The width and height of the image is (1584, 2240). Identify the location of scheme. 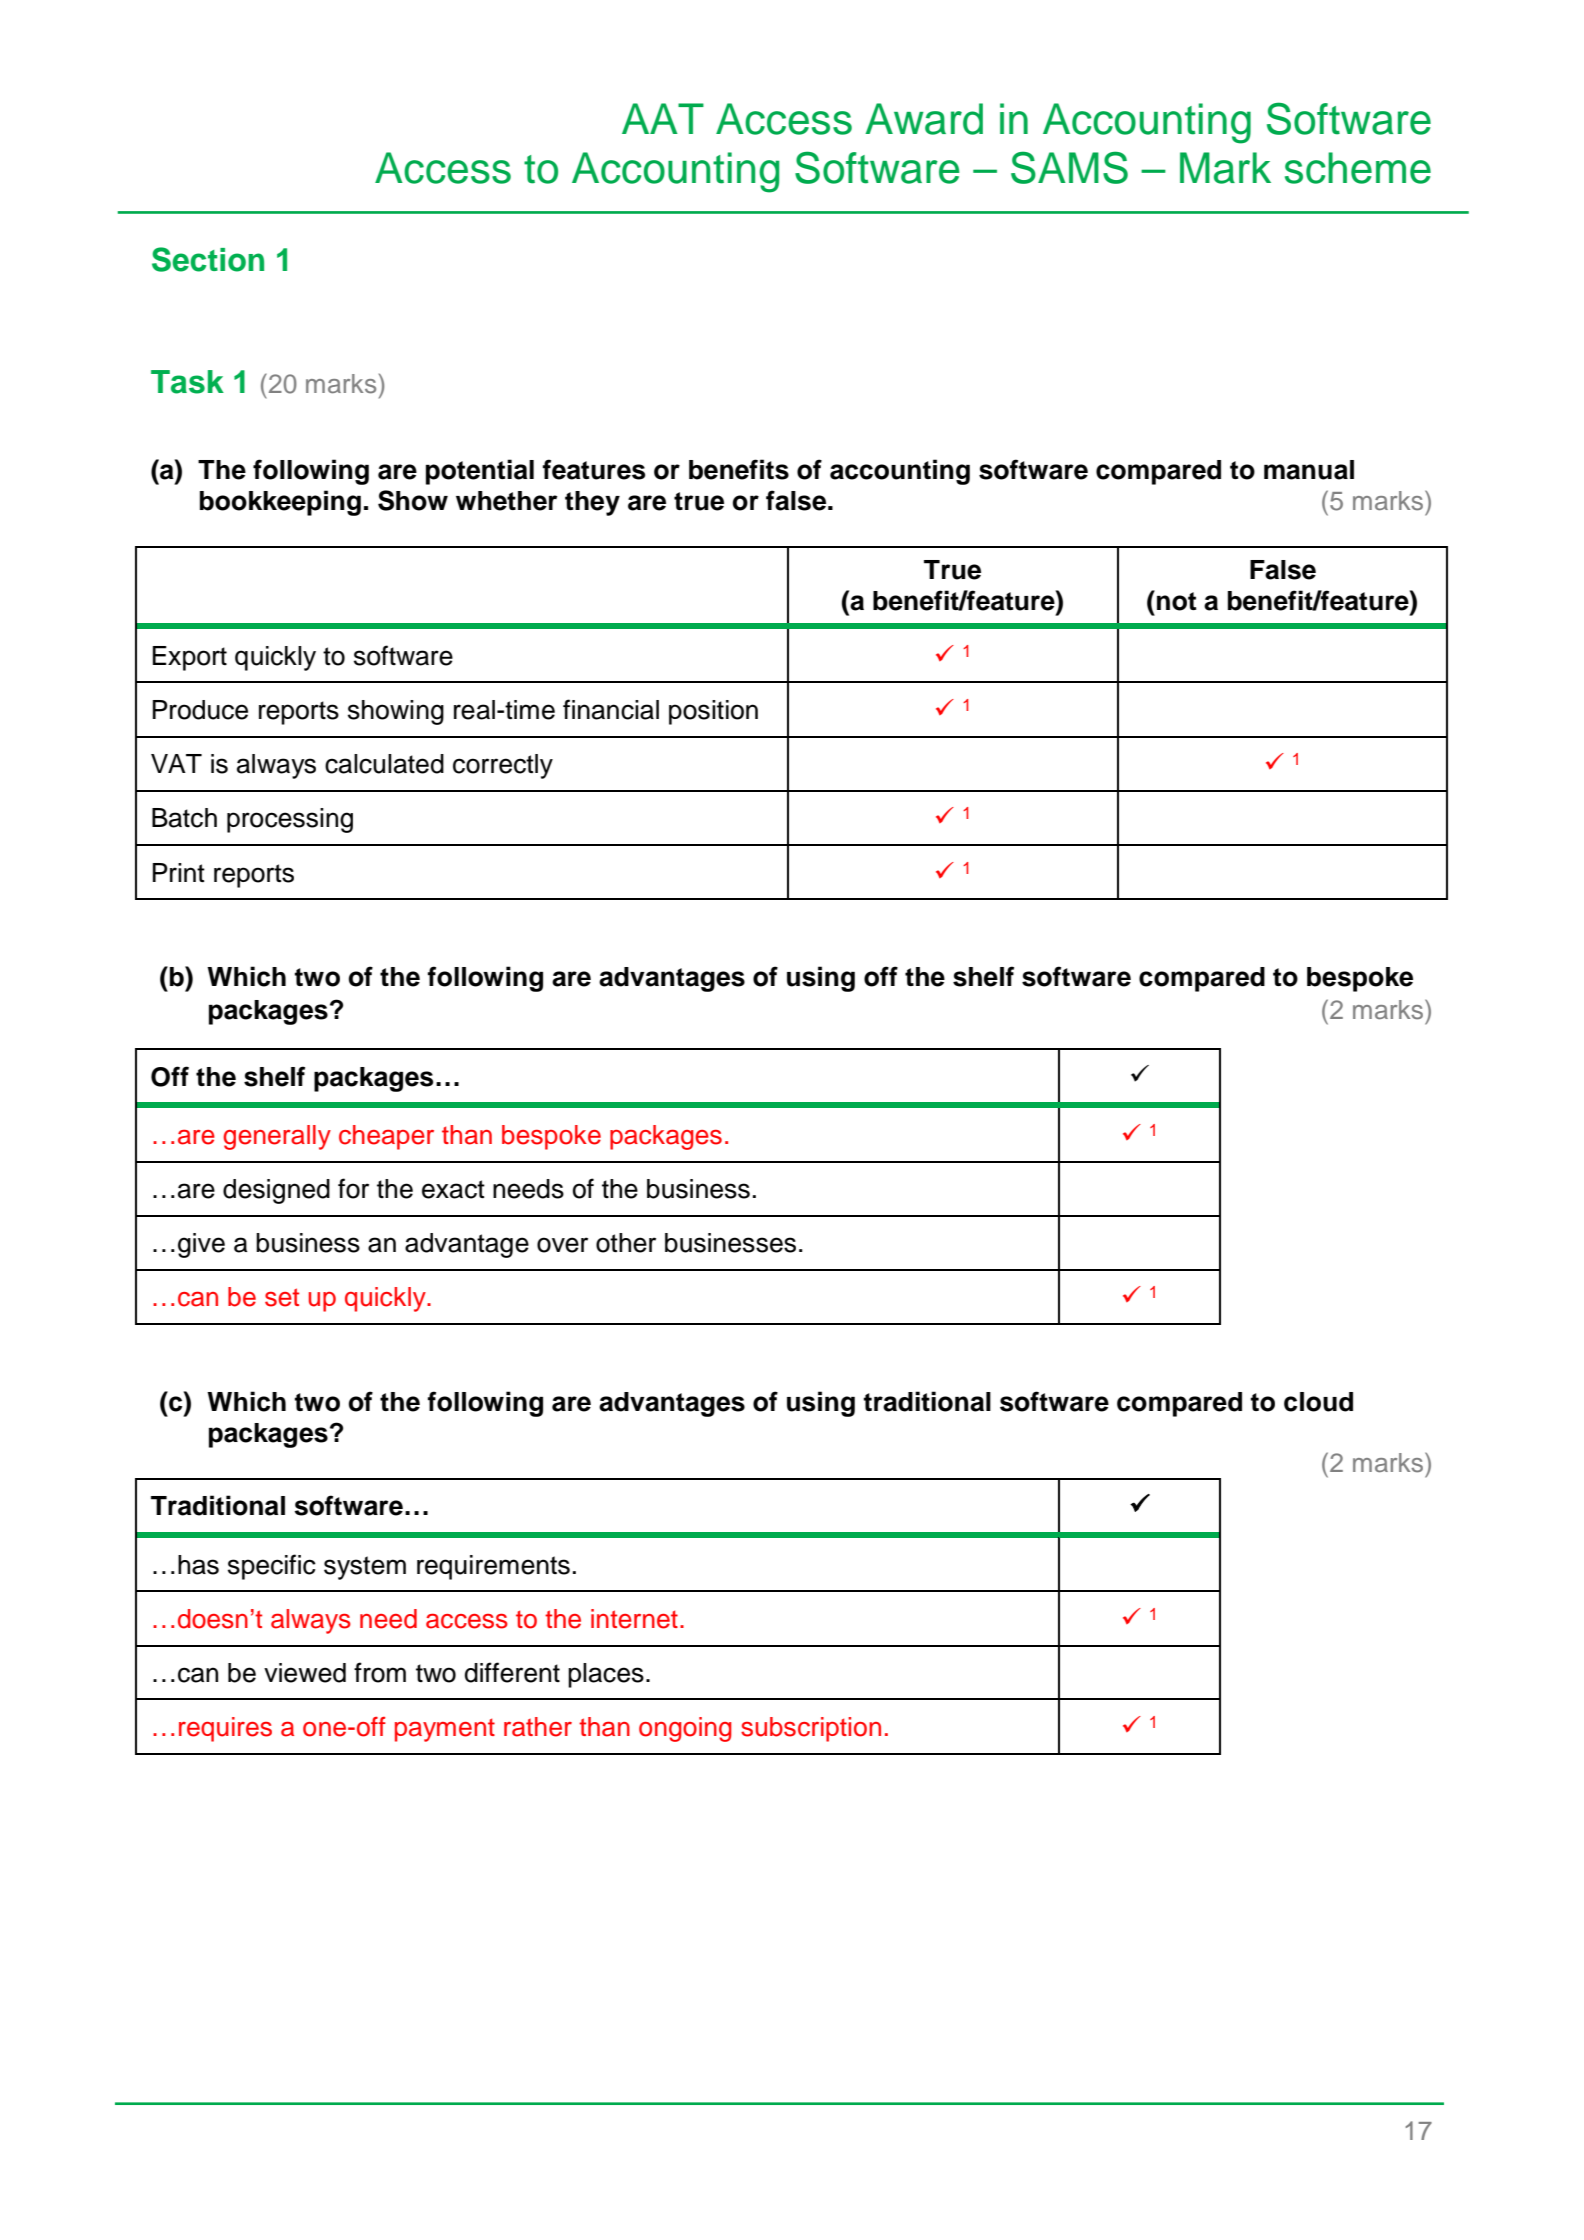
(1358, 168).
